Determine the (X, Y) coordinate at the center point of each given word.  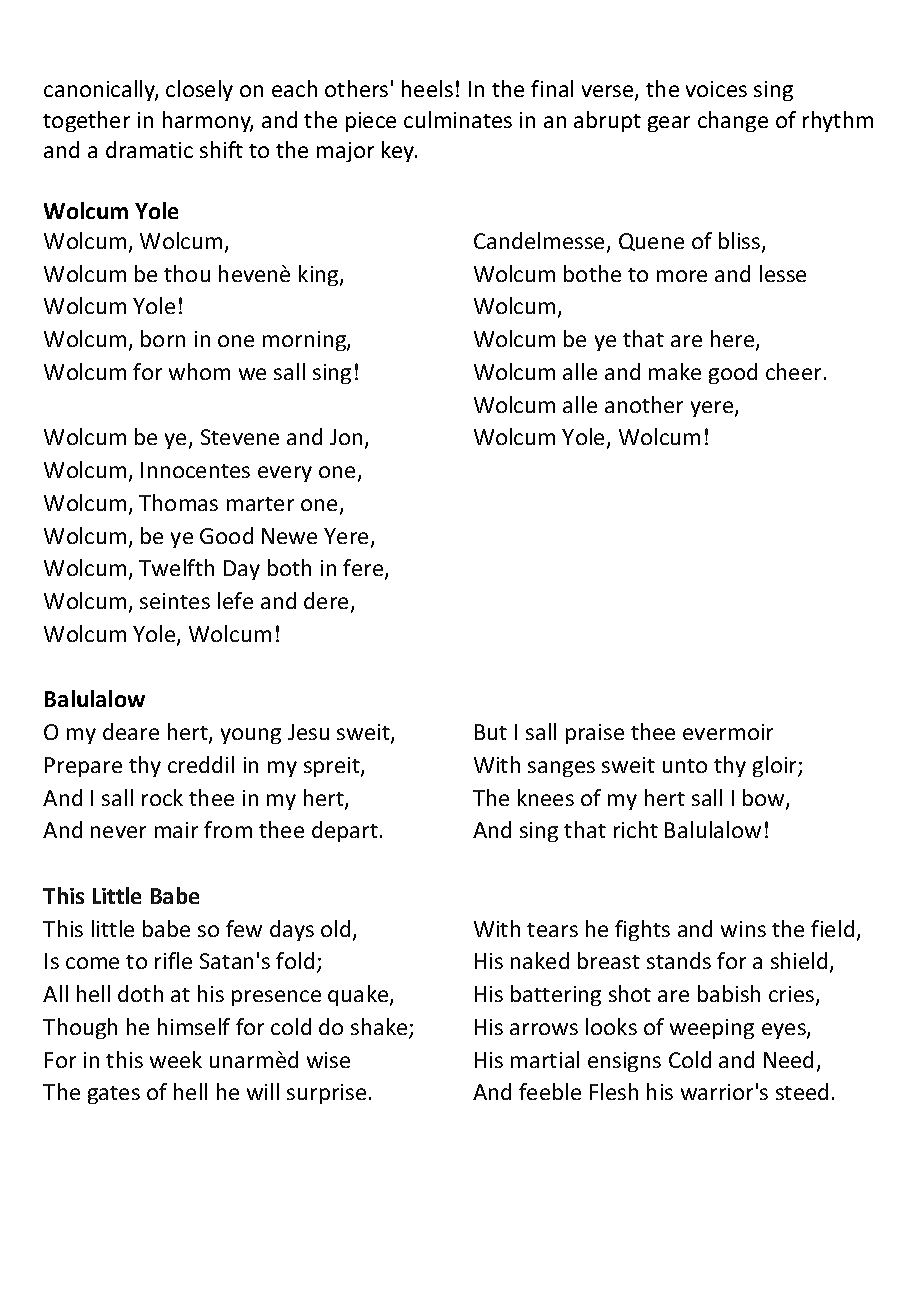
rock (162, 797)
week (176, 1059)
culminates (458, 119)
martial (545, 1059)
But (491, 732)
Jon (346, 437)
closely (199, 90)
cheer (793, 371)
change (733, 121)
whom (199, 371)
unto (685, 766)
